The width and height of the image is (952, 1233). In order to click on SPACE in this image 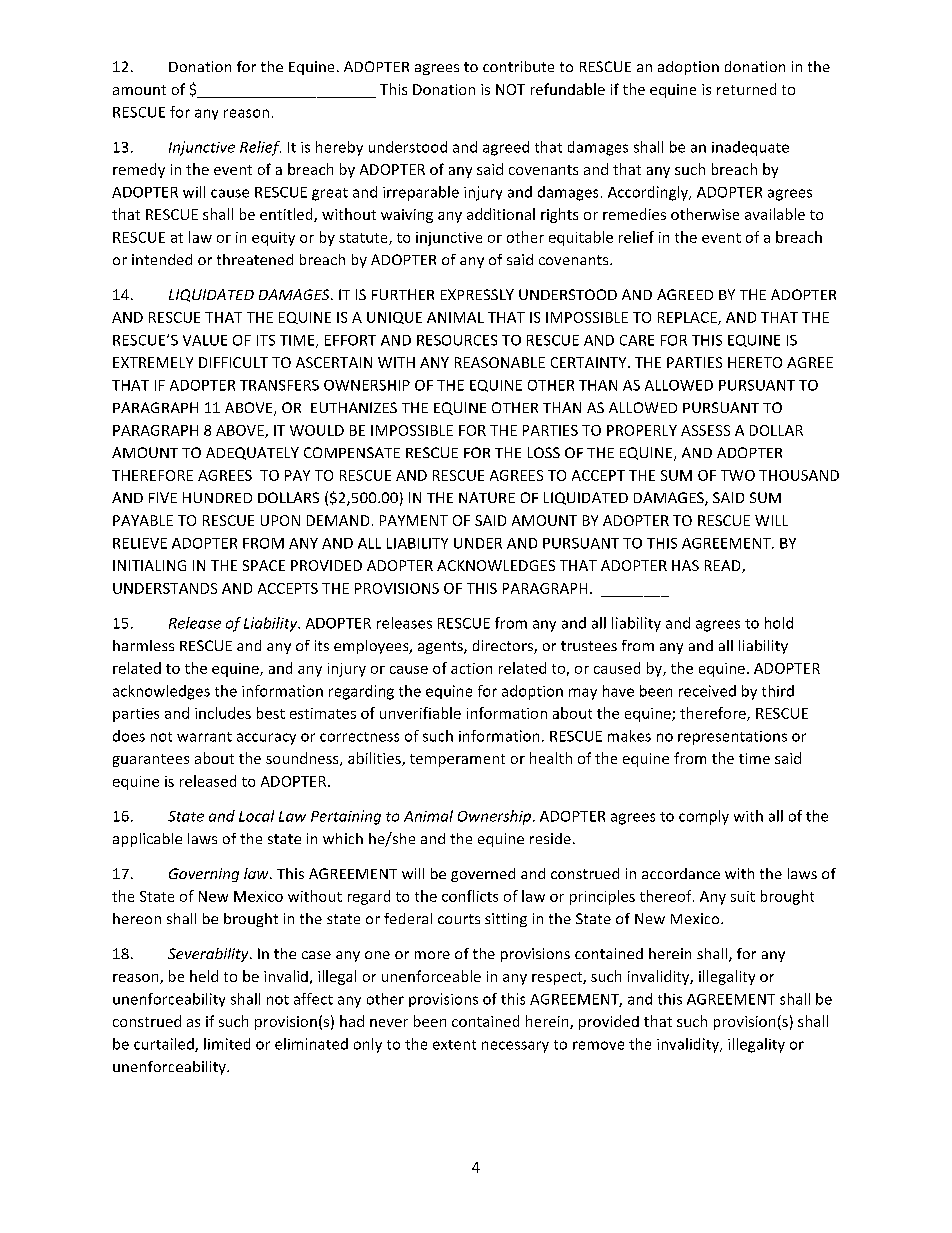, I will do `click(264, 565)`.
